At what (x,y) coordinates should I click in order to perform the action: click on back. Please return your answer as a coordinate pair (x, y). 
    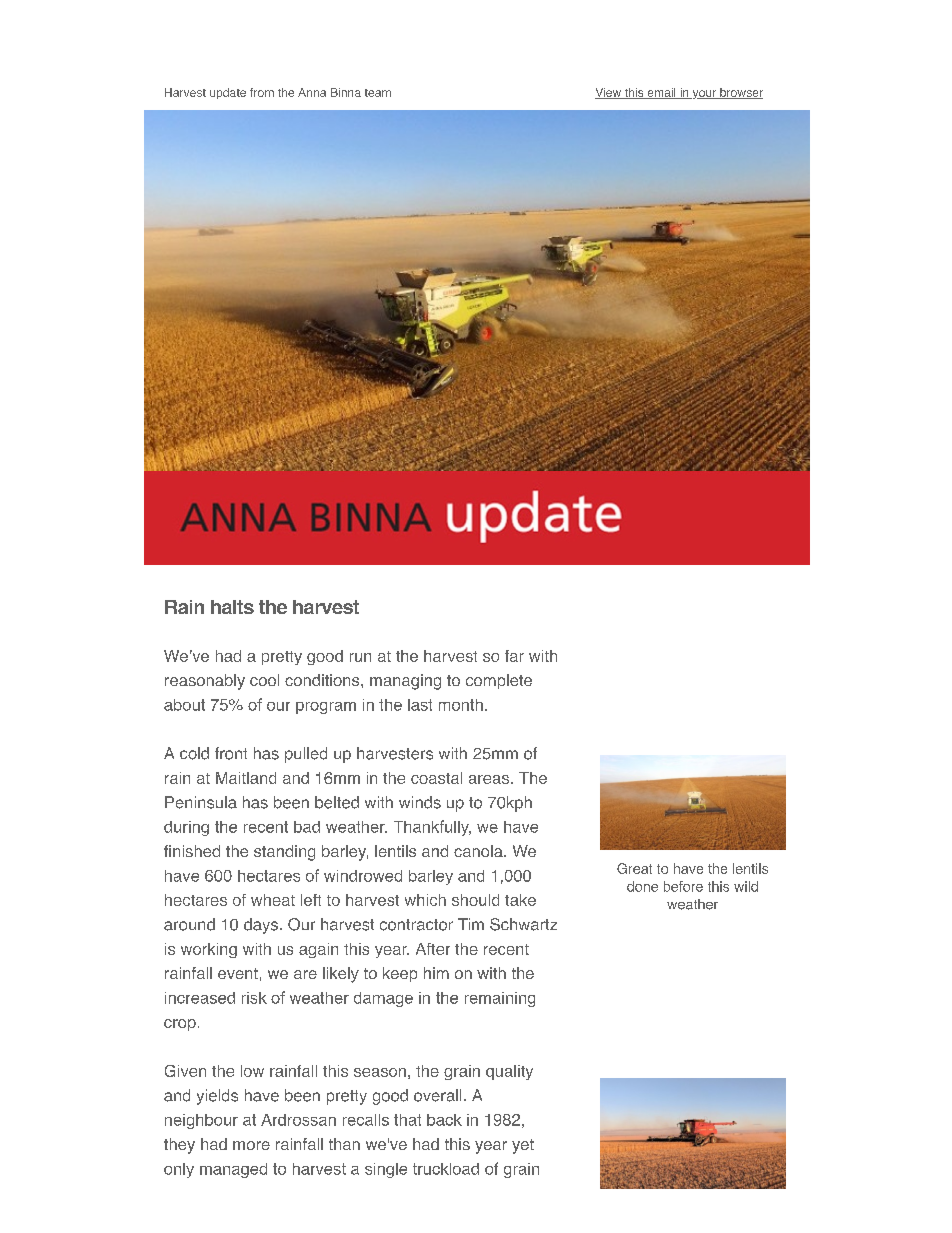
    Looking at the image, I should click on (444, 1120).
